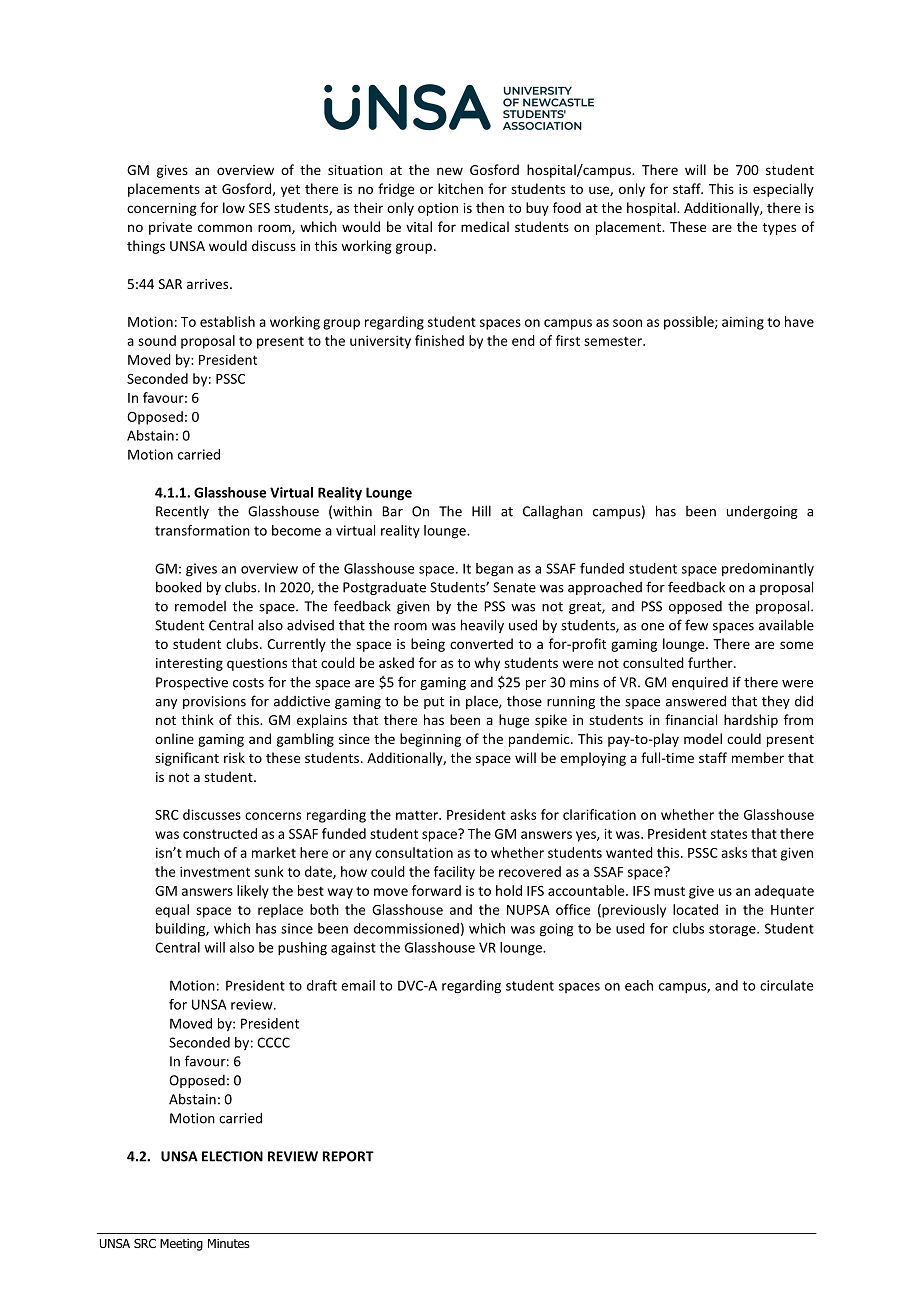 This page has width=924, height=1308. I want to click on aiming, so click(743, 323).
